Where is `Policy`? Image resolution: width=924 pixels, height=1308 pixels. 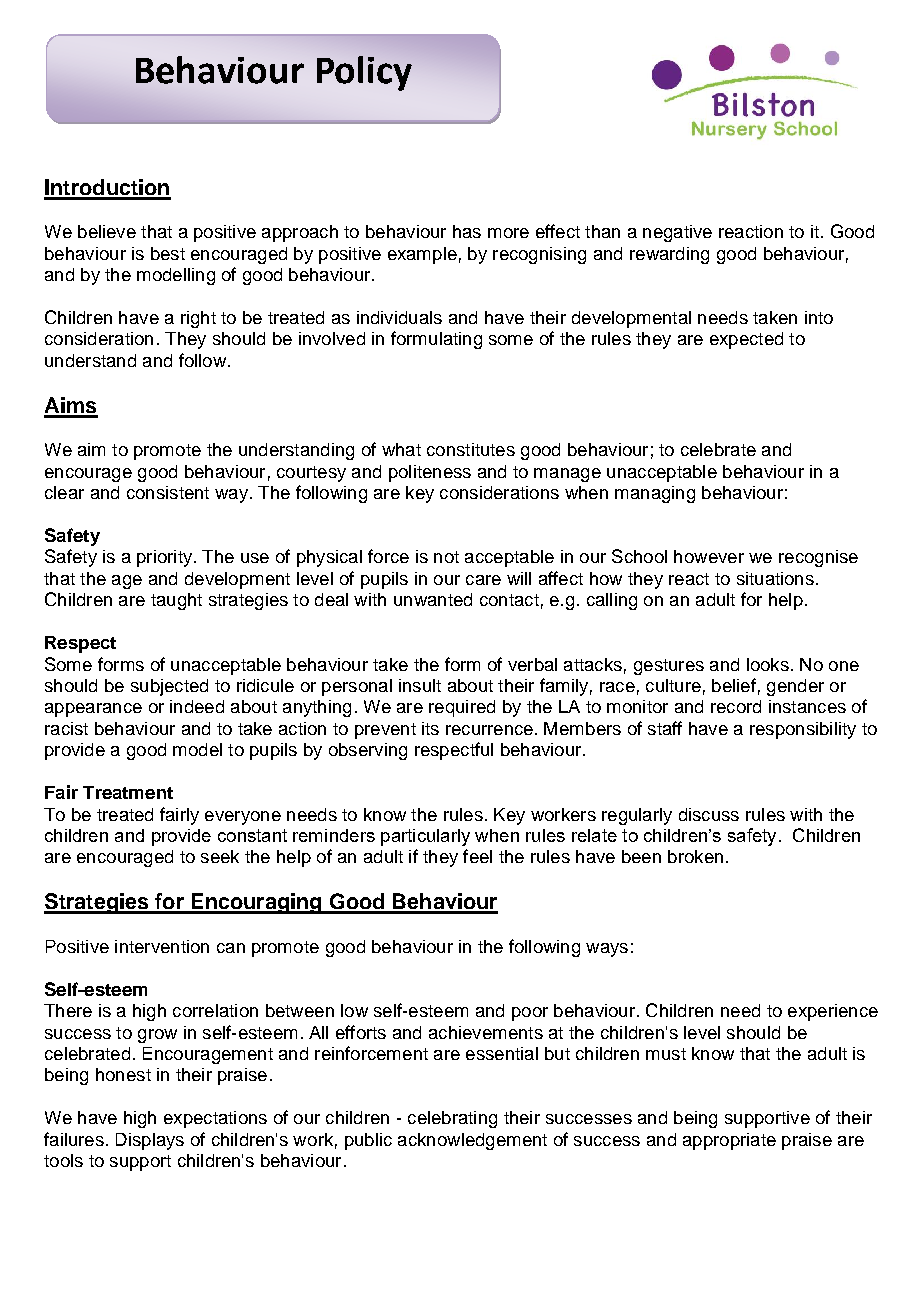 Policy is located at coordinates (364, 73).
